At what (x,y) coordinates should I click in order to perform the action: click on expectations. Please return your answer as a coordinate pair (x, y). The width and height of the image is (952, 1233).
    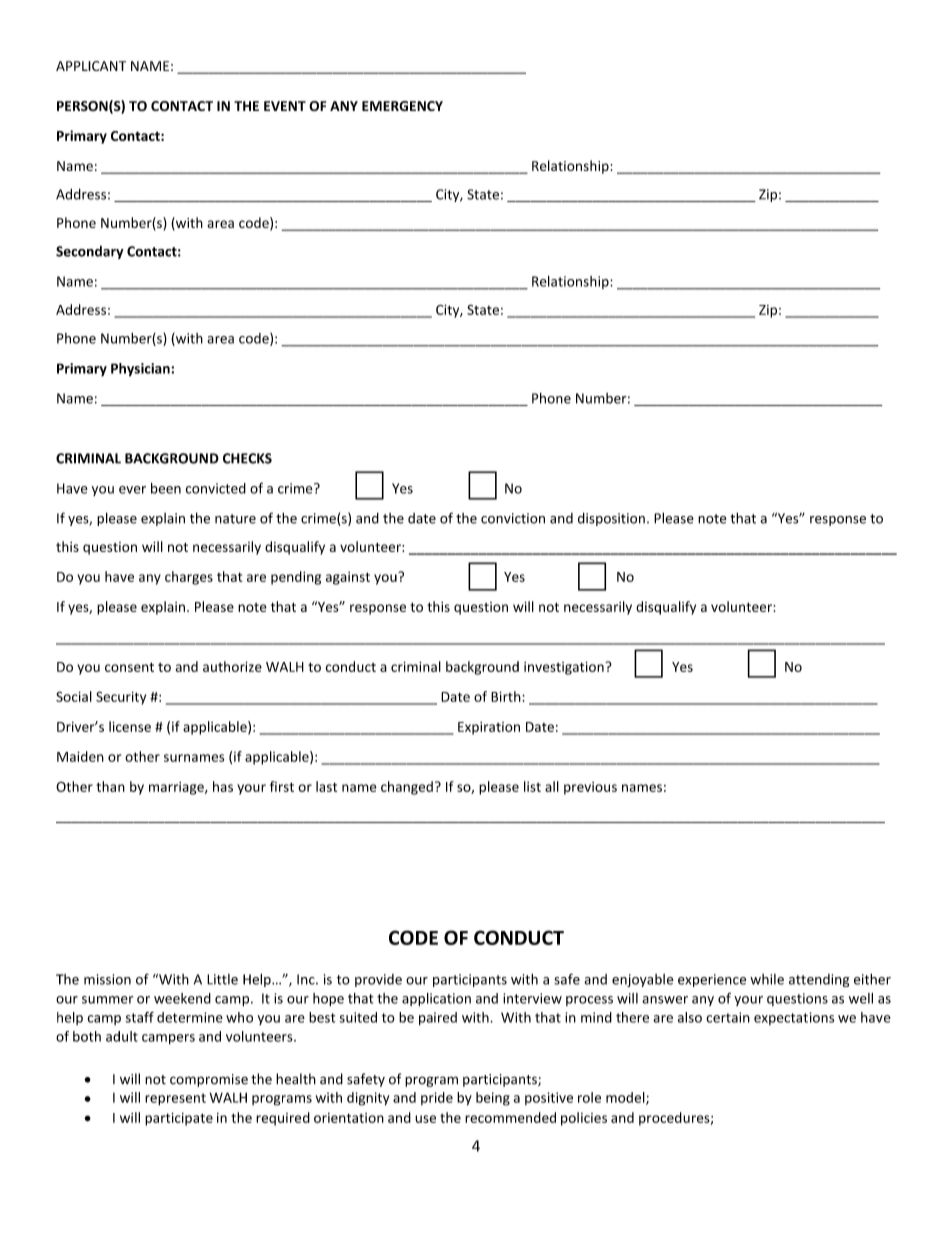
    Looking at the image, I should click on (794, 1018).
